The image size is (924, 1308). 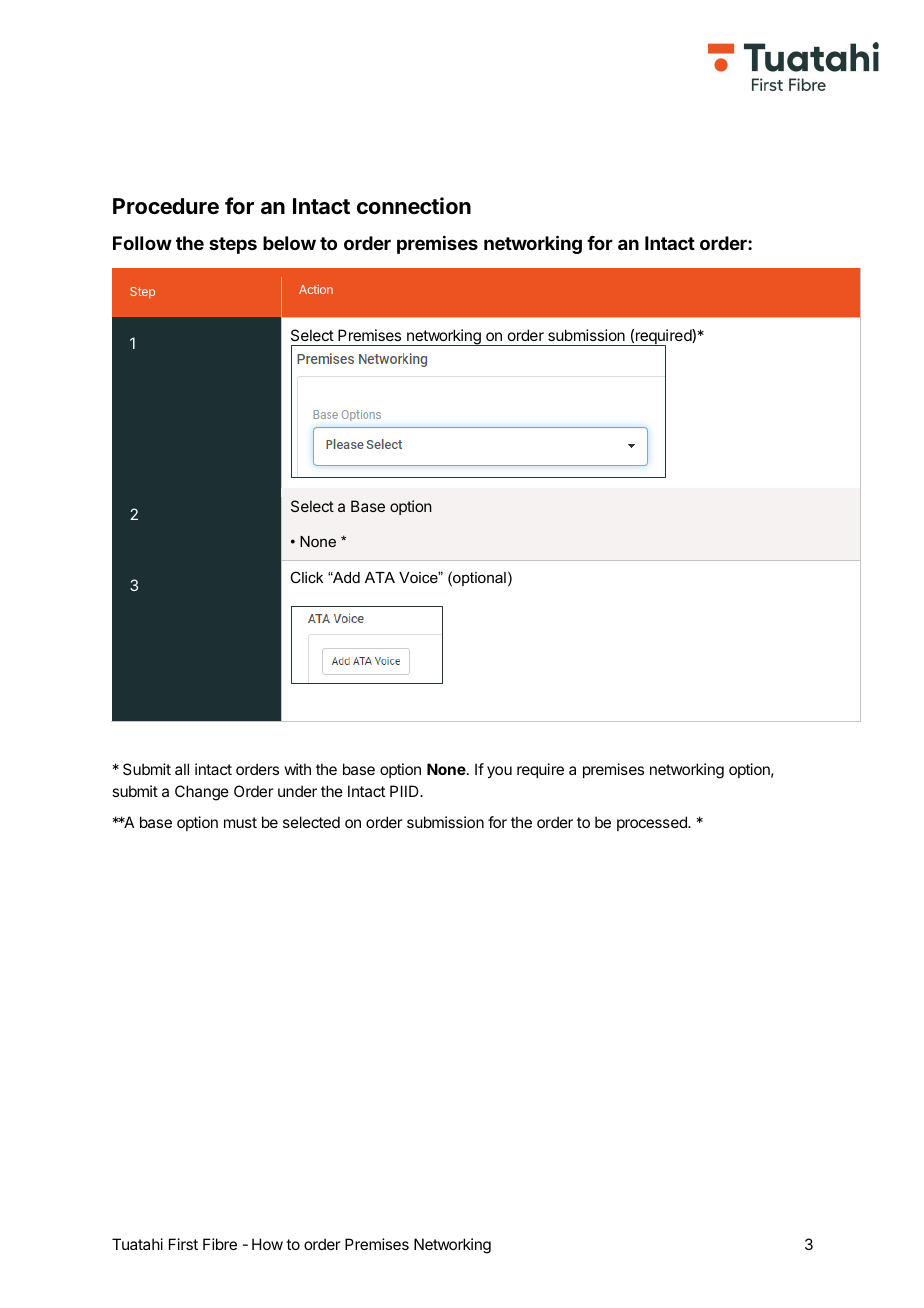 I want to click on must, so click(x=240, y=822).
